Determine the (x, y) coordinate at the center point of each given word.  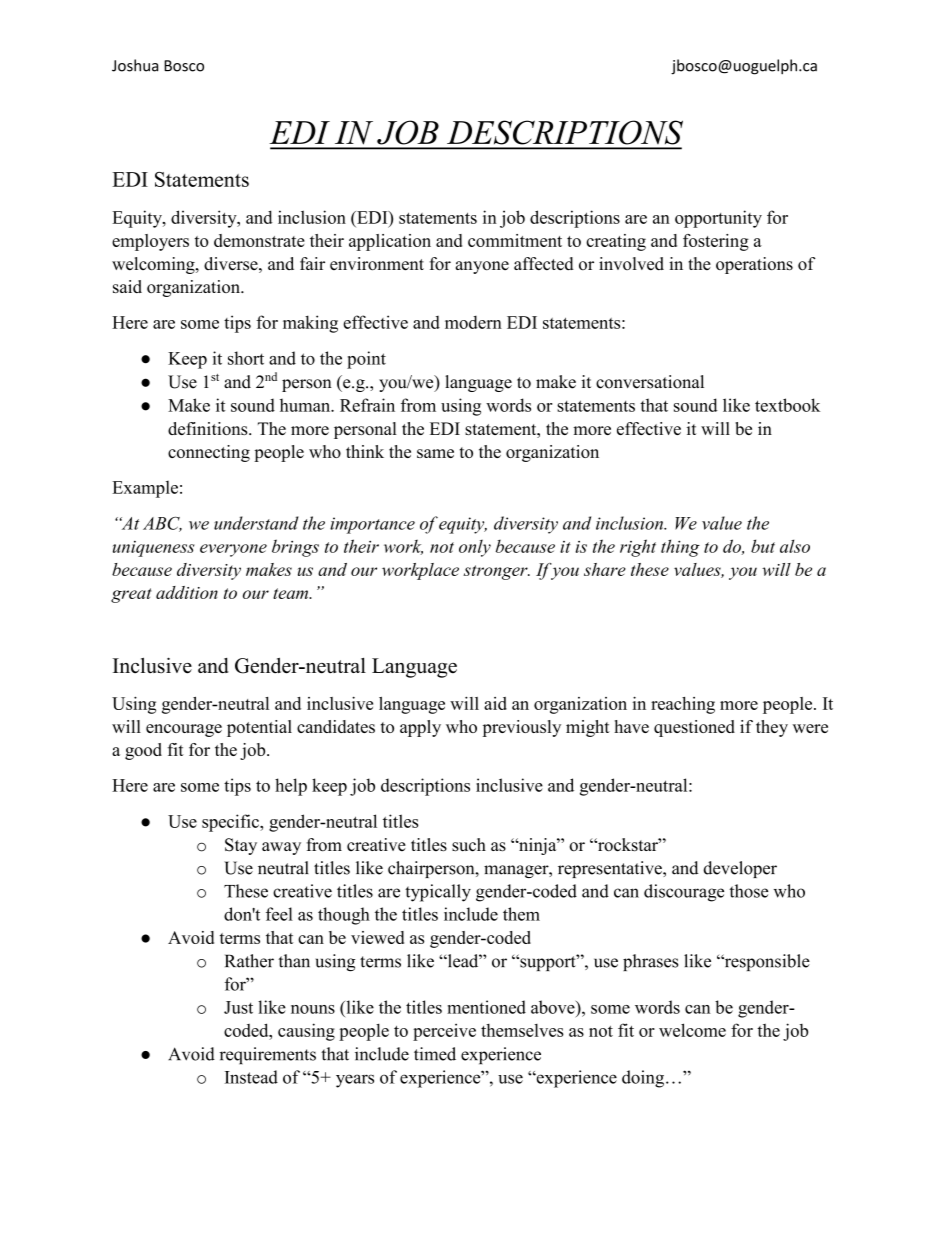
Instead (251, 1077)
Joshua (135, 65)
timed (435, 1054)
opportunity (718, 219)
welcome (692, 1030)
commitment (515, 240)
